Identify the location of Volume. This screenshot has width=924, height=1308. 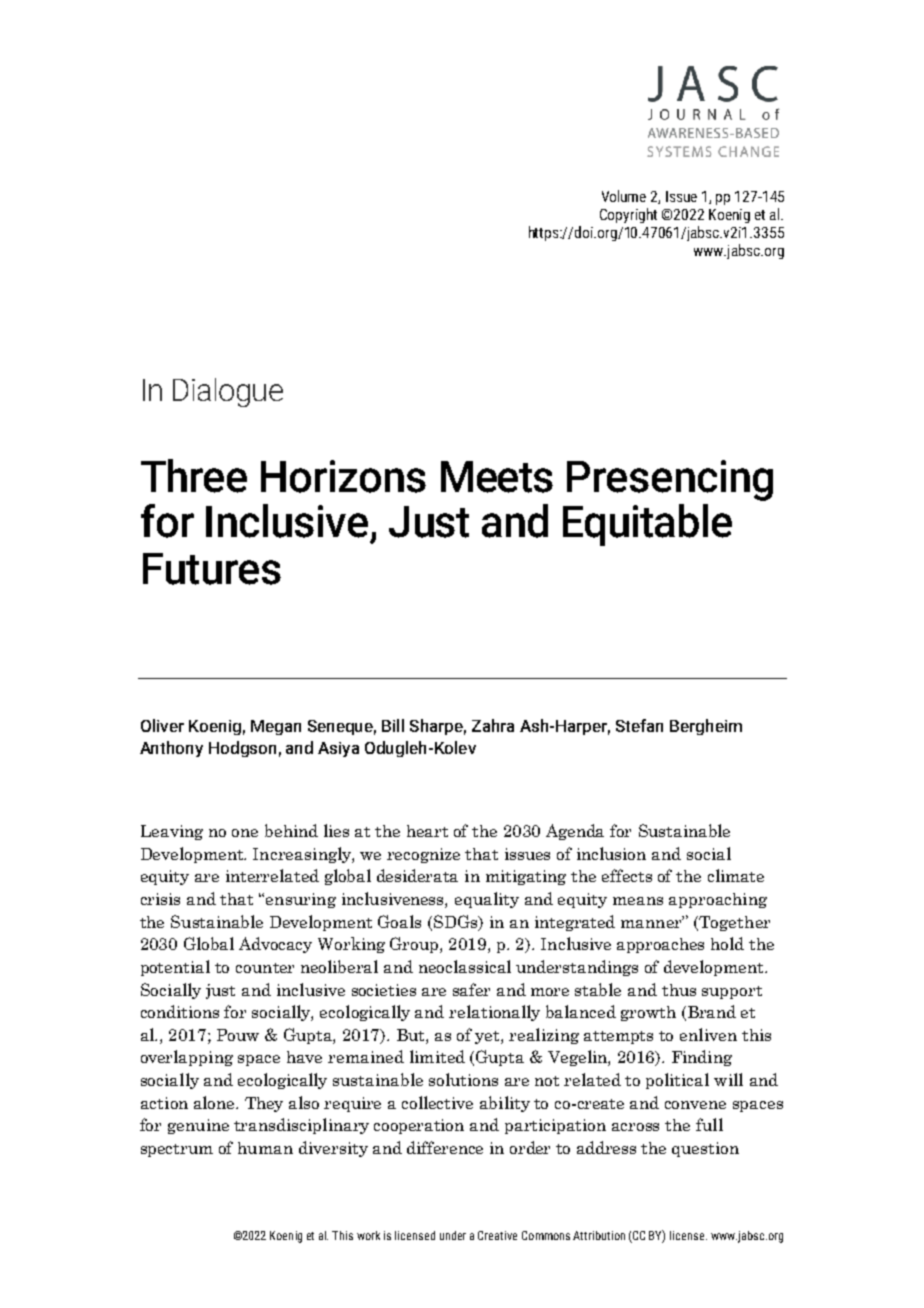
(624, 196).
